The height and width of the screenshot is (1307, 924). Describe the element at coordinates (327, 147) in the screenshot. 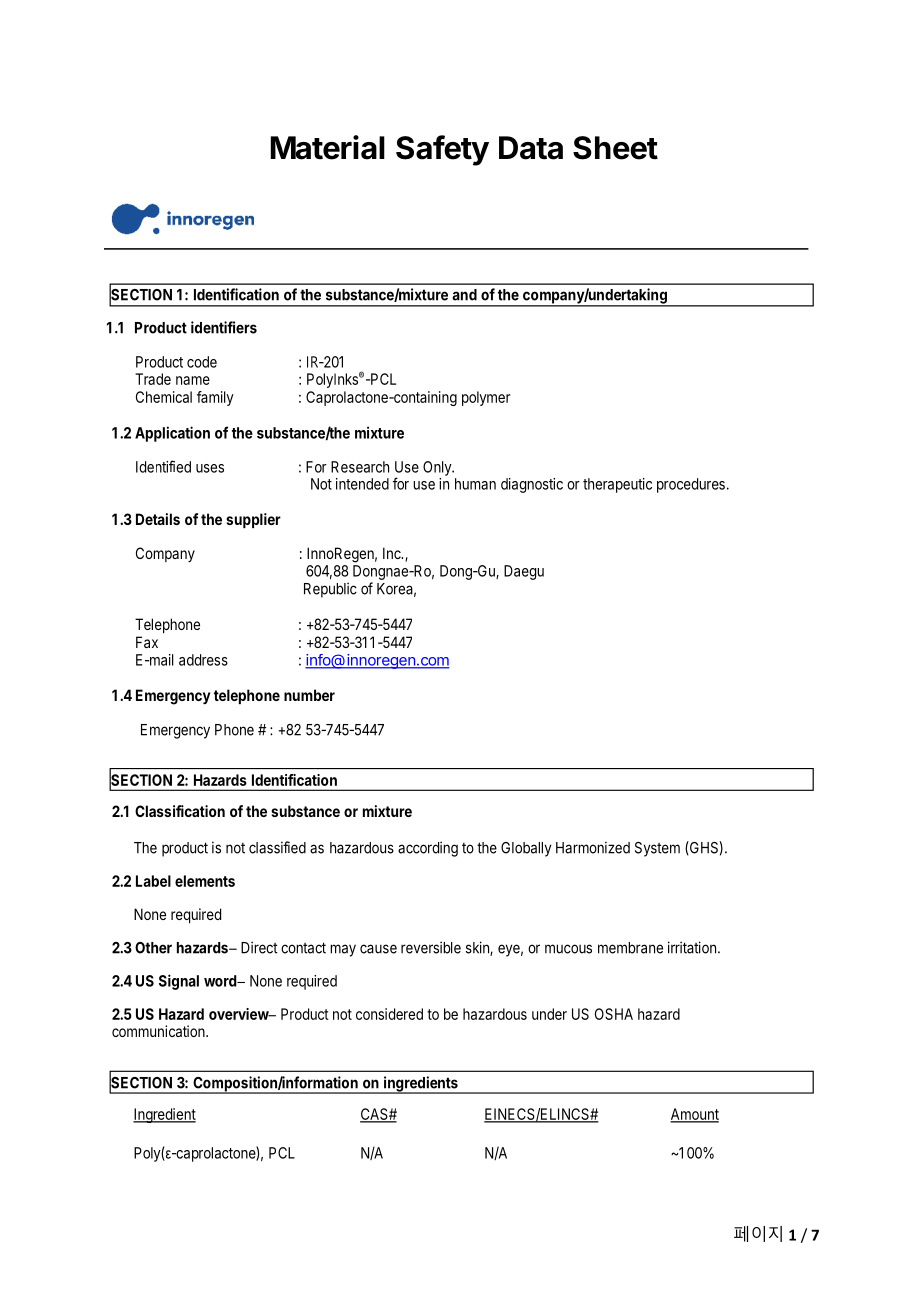

I see `Material` at that location.
